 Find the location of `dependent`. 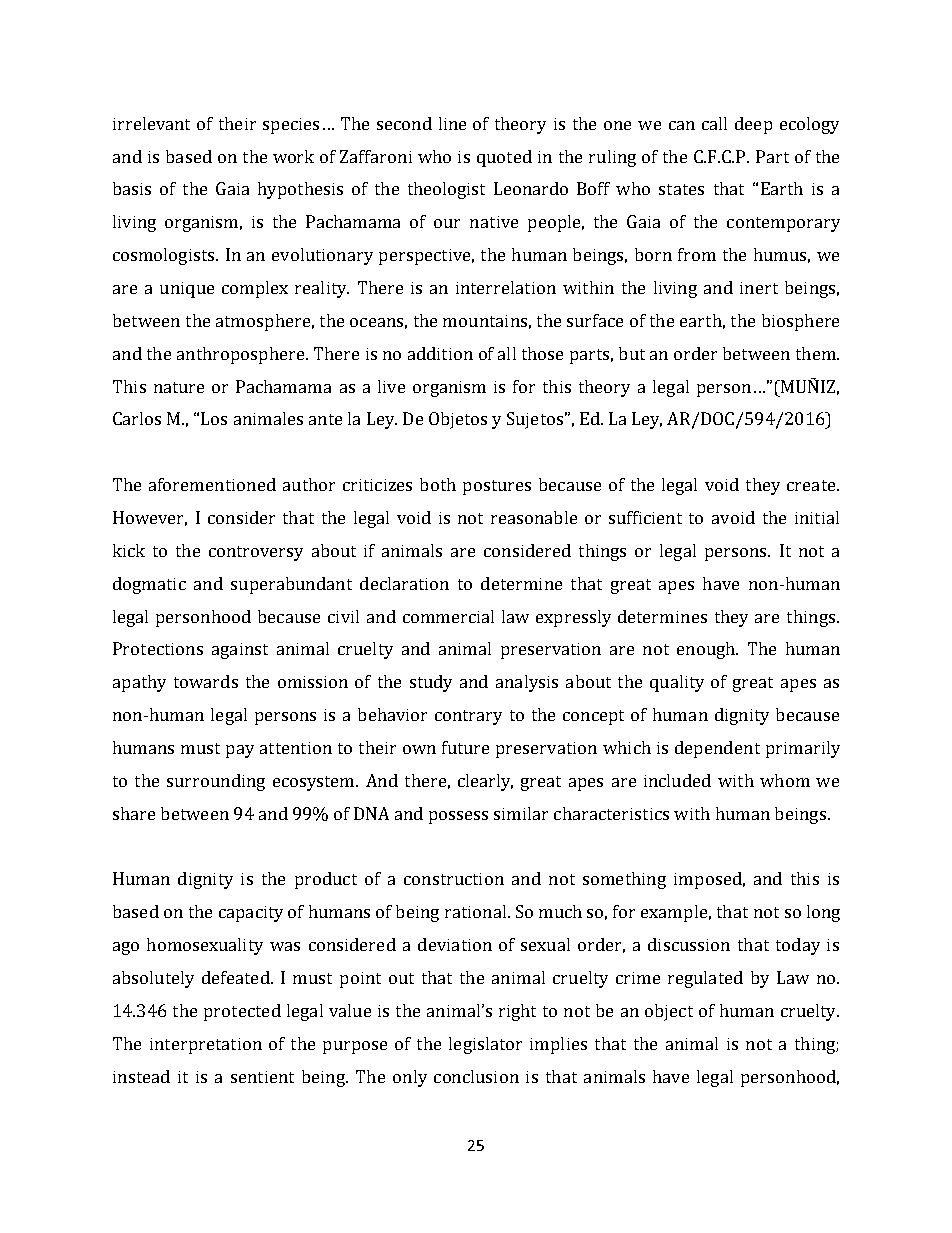

dependent is located at coordinates (717, 749).
